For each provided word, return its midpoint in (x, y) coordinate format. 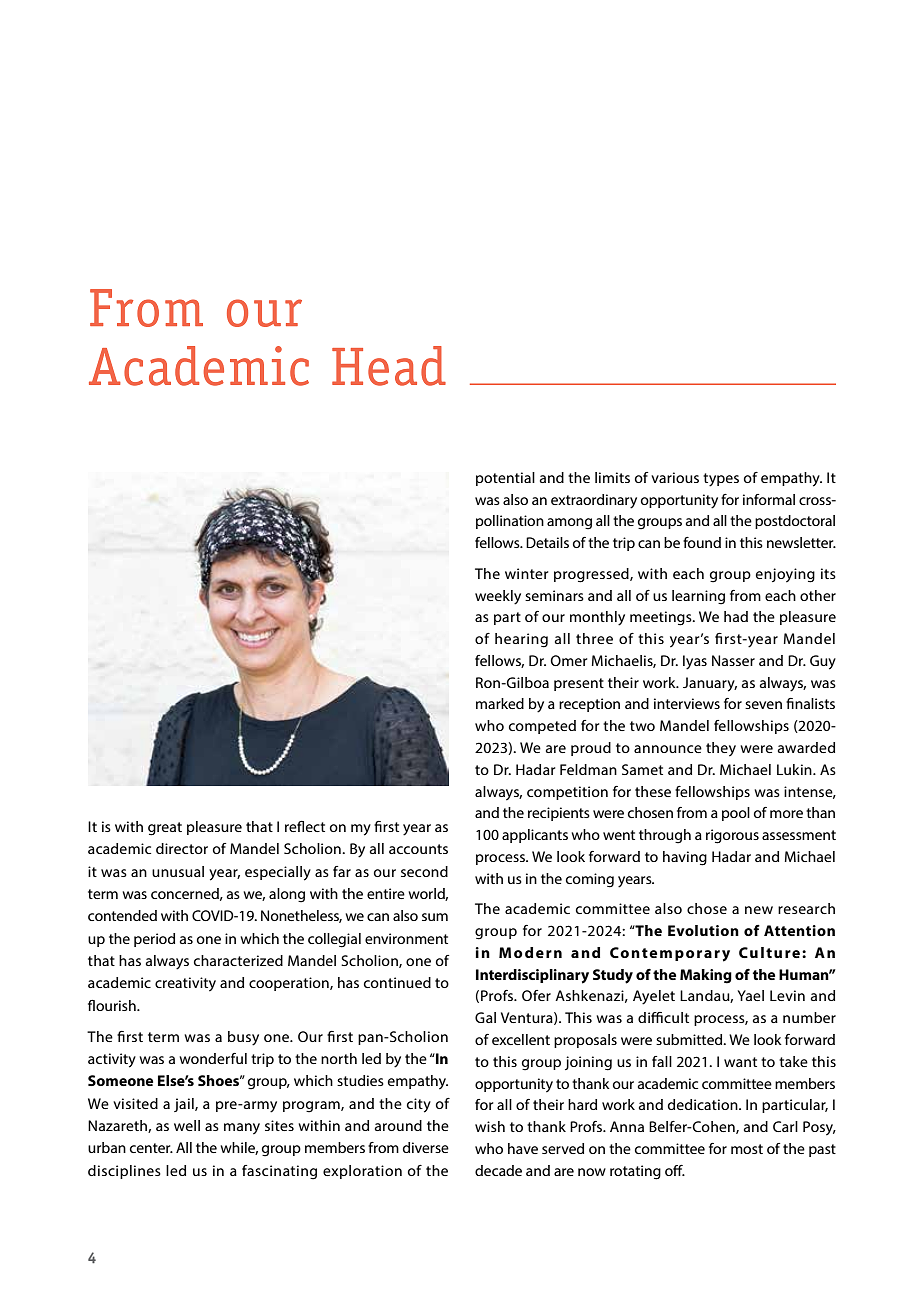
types (721, 480)
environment (406, 938)
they (721, 749)
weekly (498, 597)
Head (389, 366)
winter (526, 573)
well (187, 1125)
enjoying (785, 575)
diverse (426, 1147)
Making (706, 976)
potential (505, 479)
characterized (238, 960)
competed (542, 727)
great (165, 829)
